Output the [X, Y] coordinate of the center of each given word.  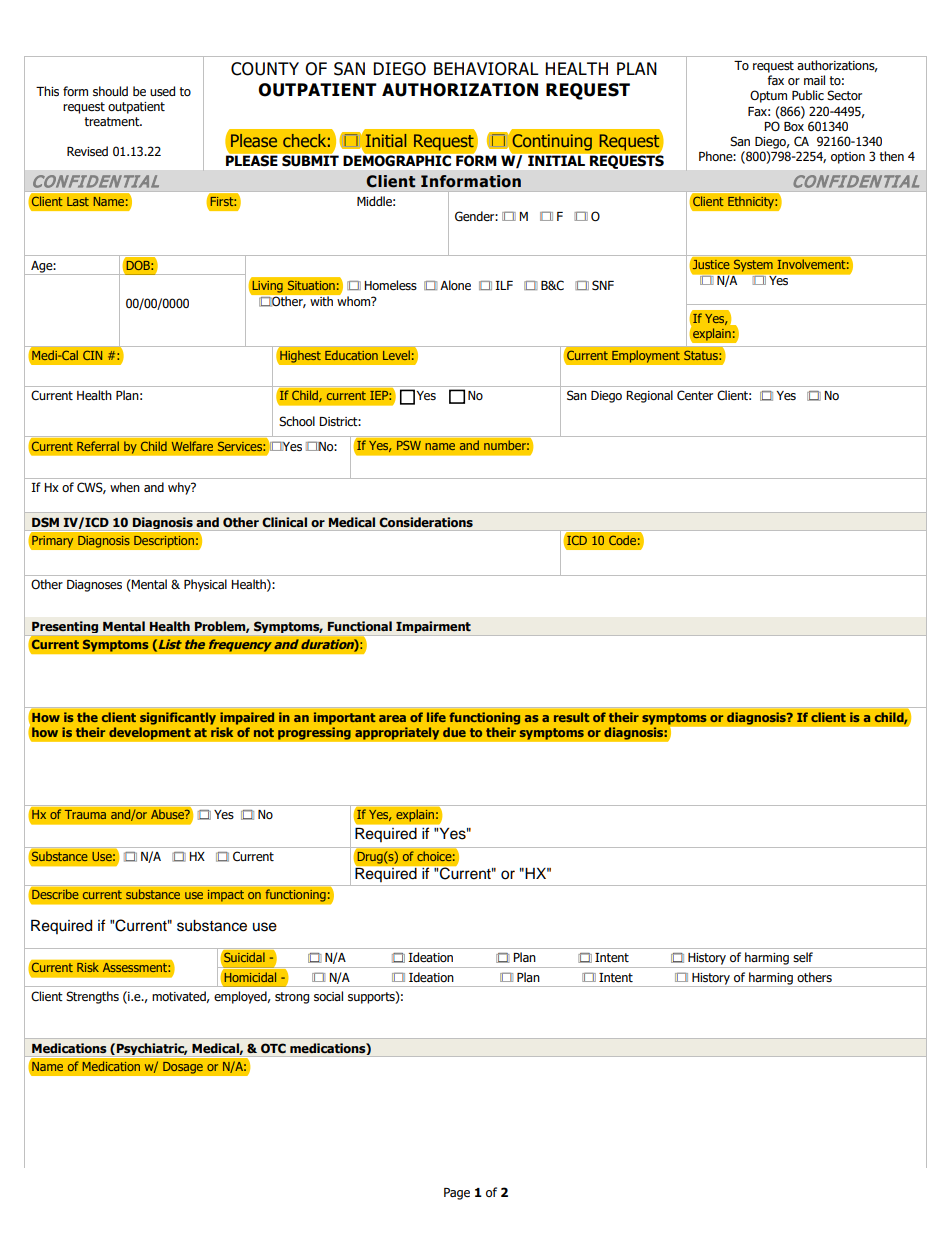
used [162, 91]
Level [396, 355]
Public [808, 95]
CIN [92, 355]
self [803, 957]
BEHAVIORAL [486, 69]
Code [622, 540]
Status [702, 355]
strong [292, 998]
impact [225, 895]
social [328, 996]
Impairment [433, 628]
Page [457, 1194]
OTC [273, 1048]
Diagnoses [94, 586]
